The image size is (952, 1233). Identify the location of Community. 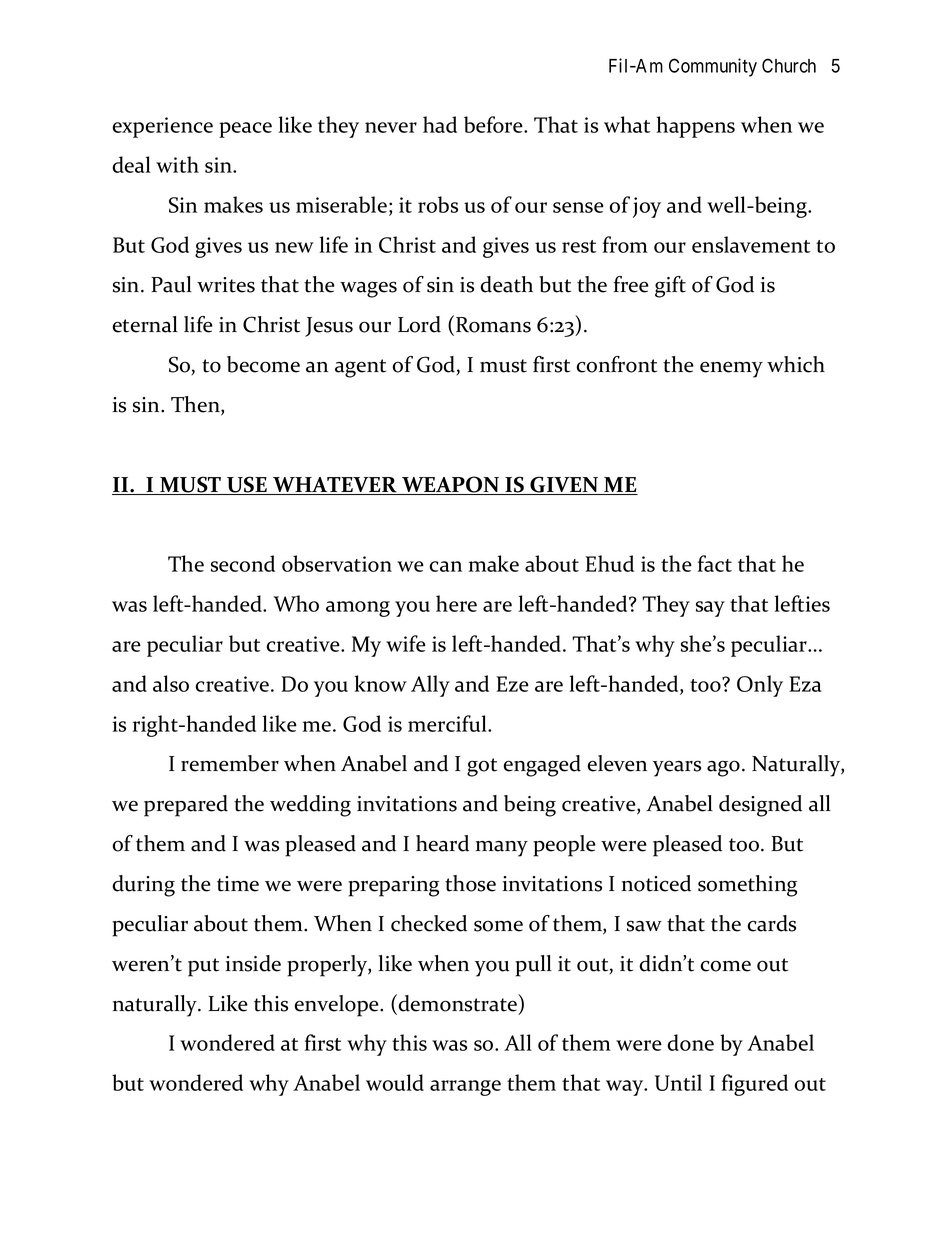
(713, 67).
